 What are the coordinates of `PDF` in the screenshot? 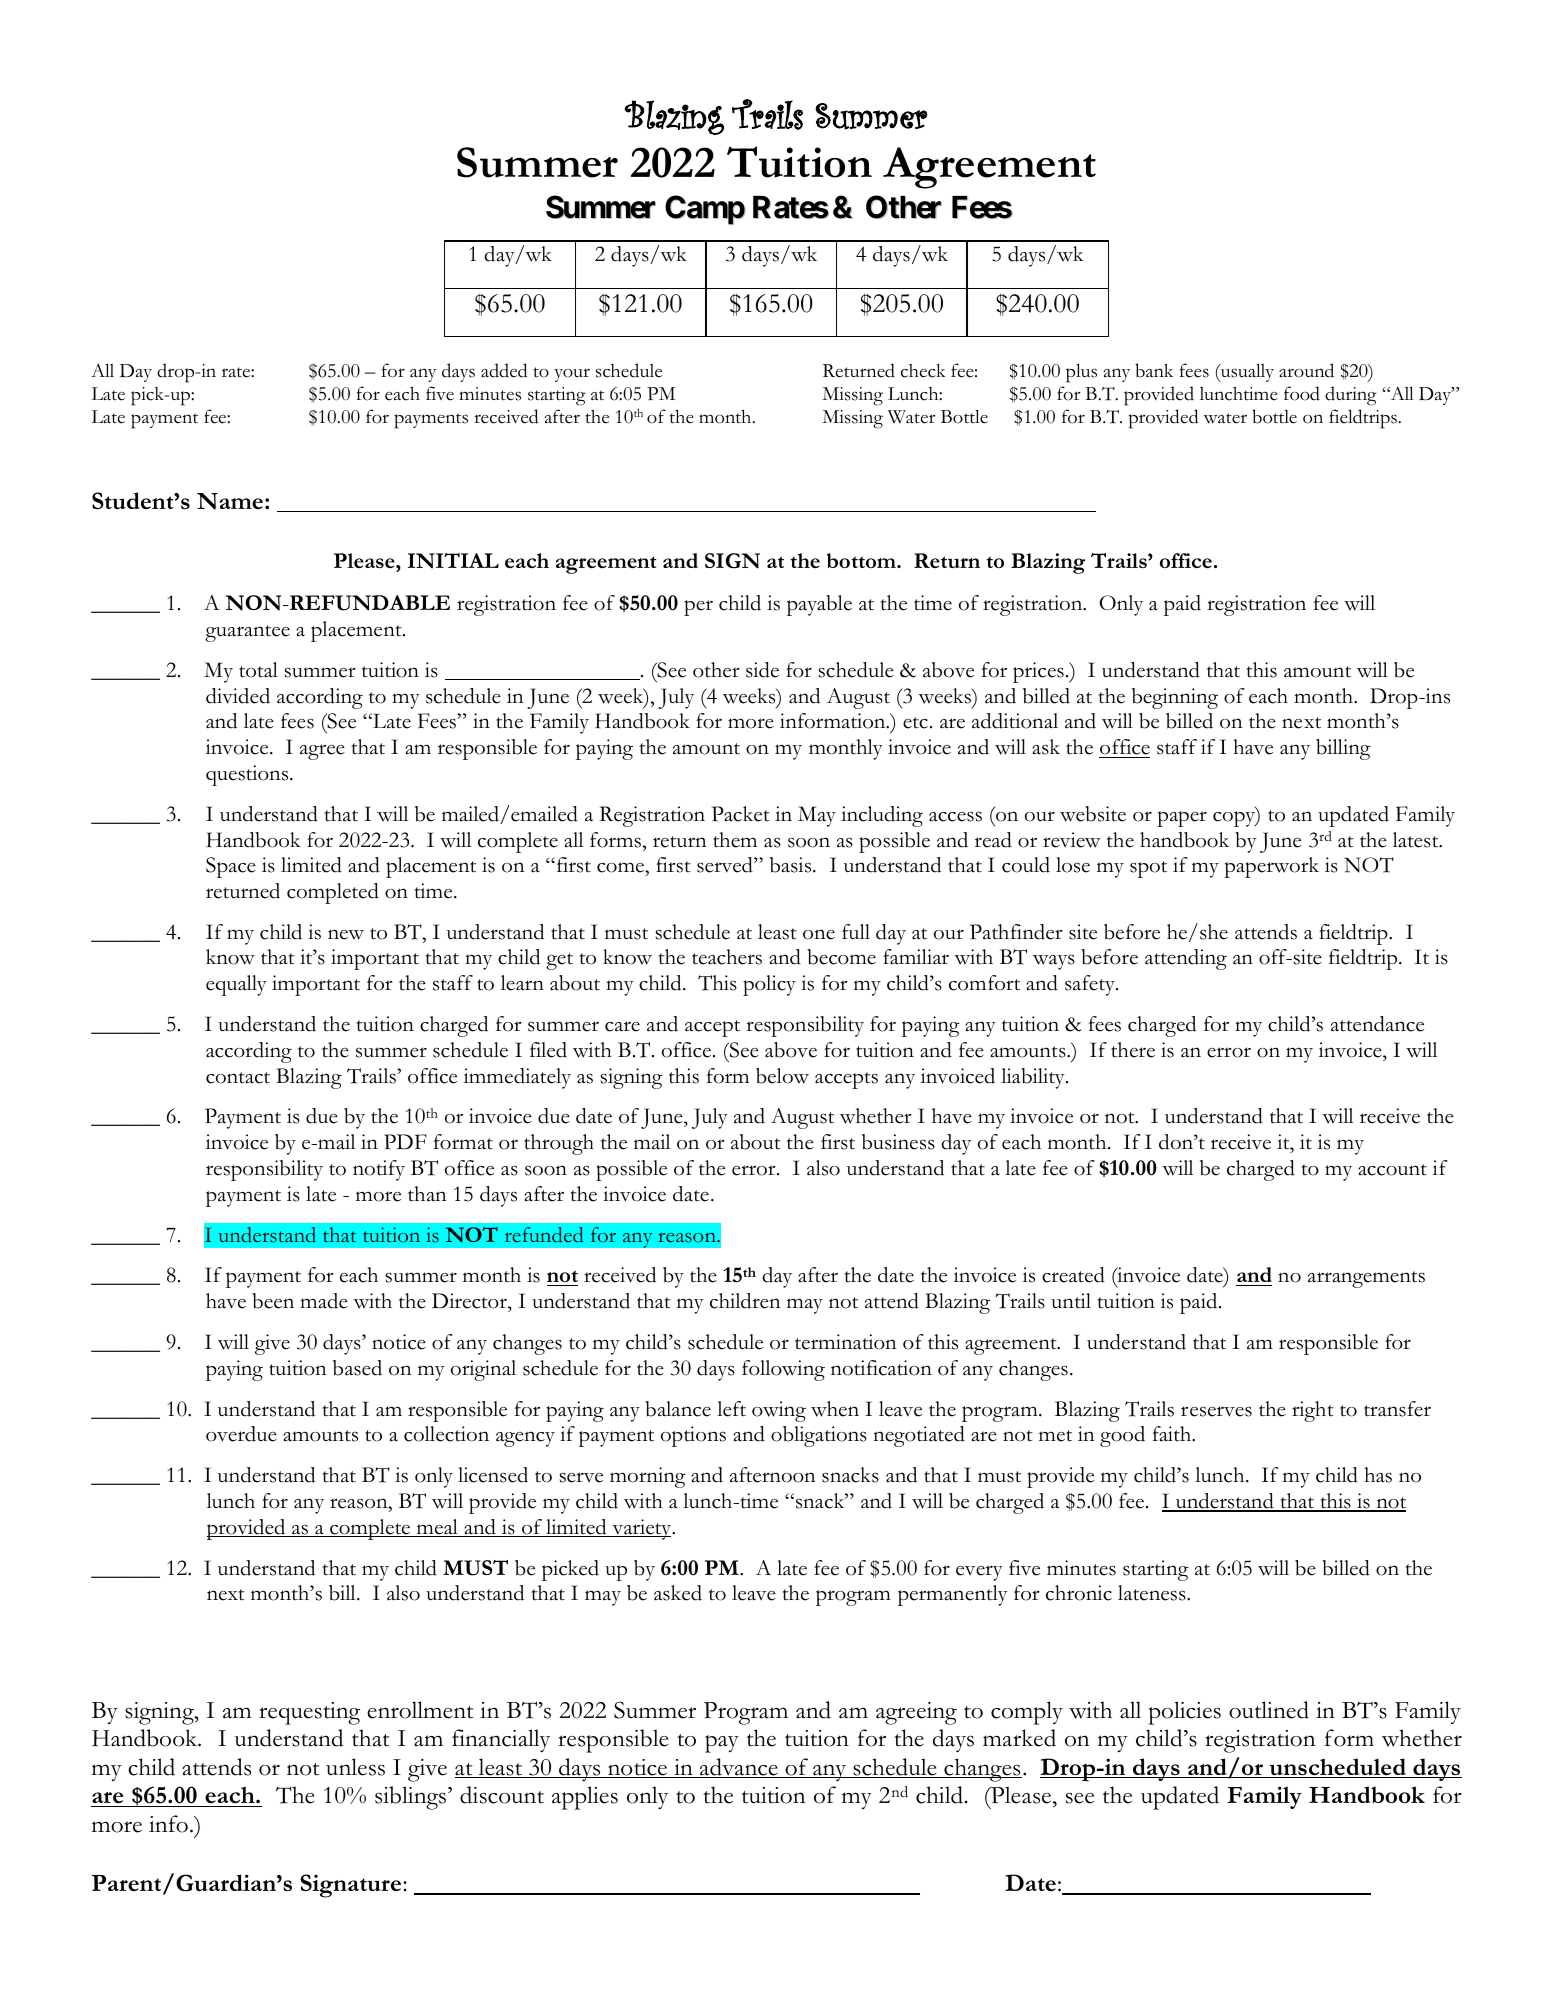 It's located at (405, 1141).
